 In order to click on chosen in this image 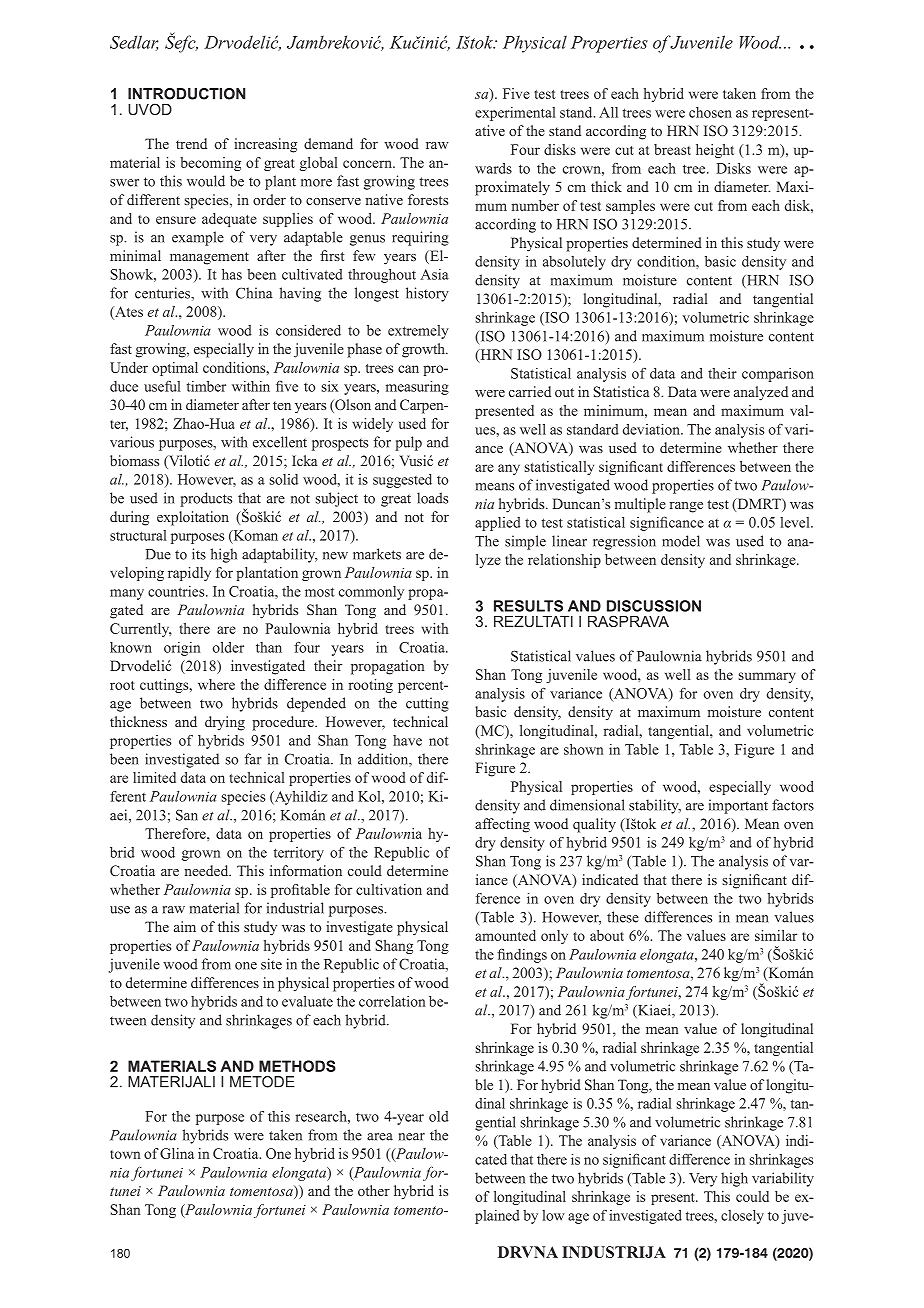, I will do `click(710, 112)`.
